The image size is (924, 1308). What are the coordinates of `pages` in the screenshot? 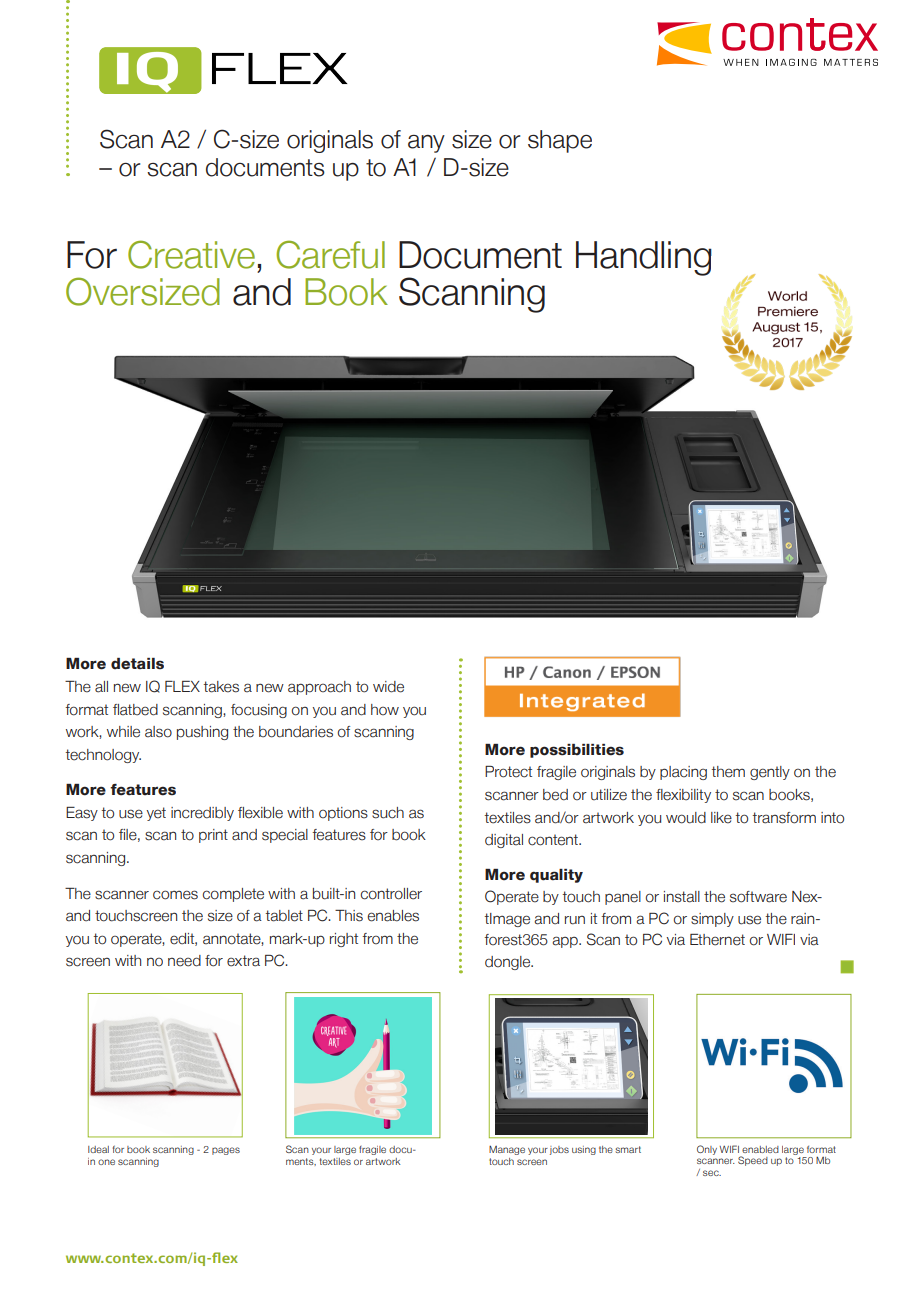 It's located at (226, 1151).
